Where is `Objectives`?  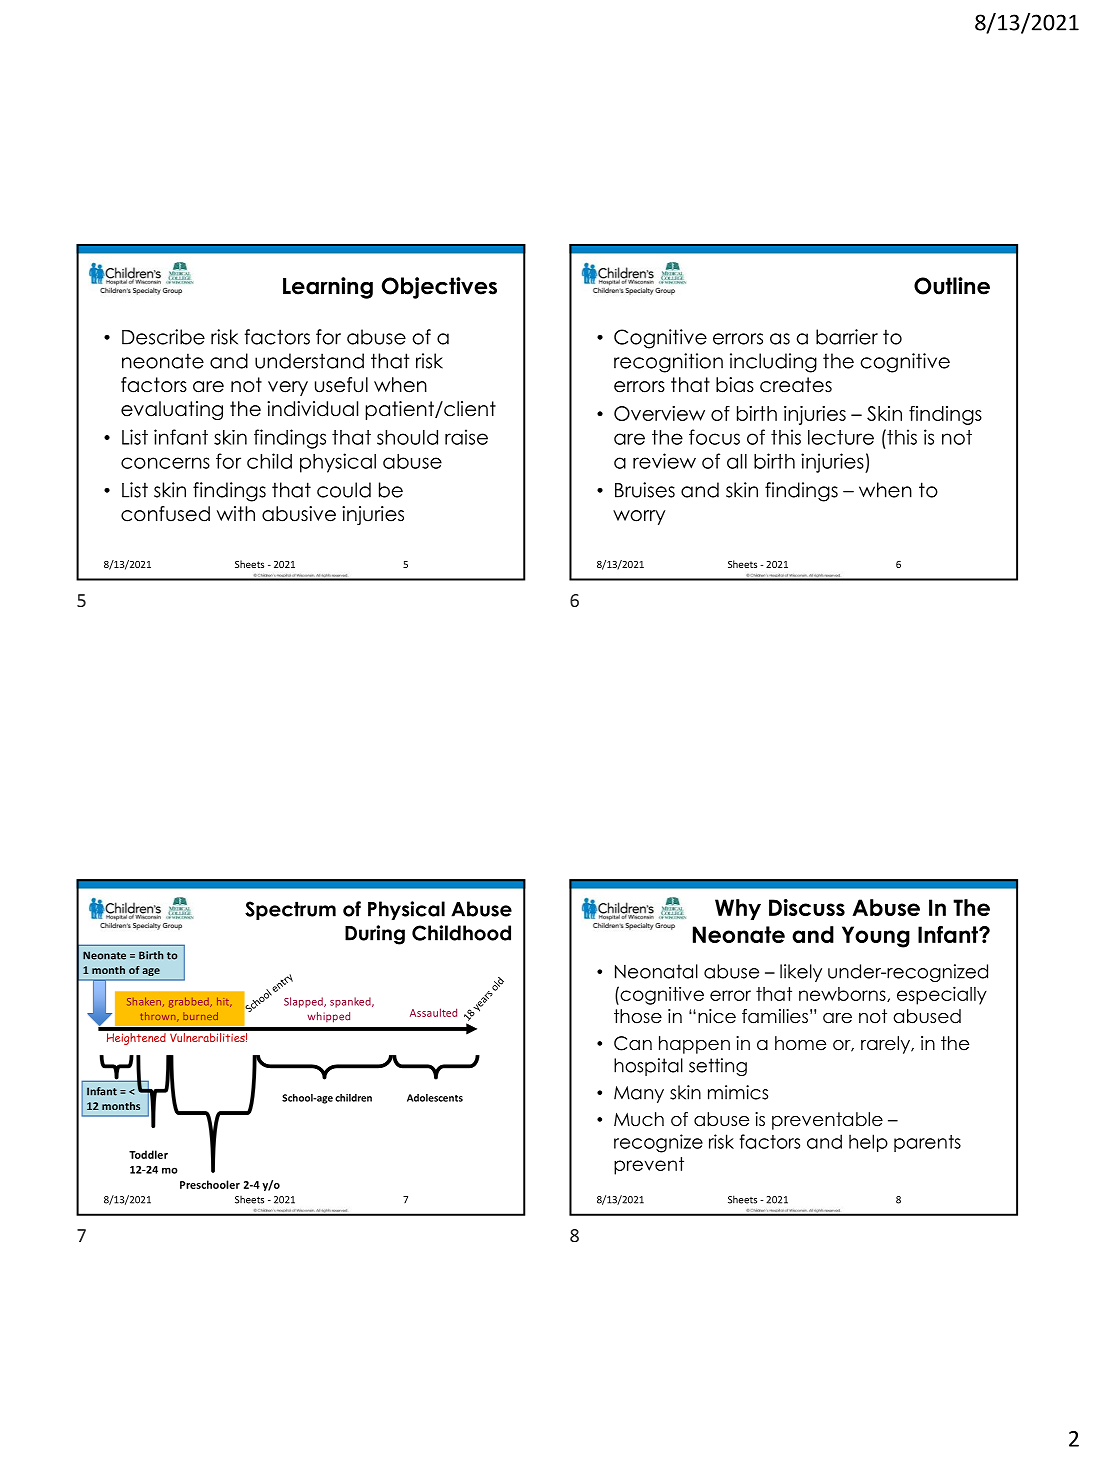
Objectives is located at coordinates (439, 288).
